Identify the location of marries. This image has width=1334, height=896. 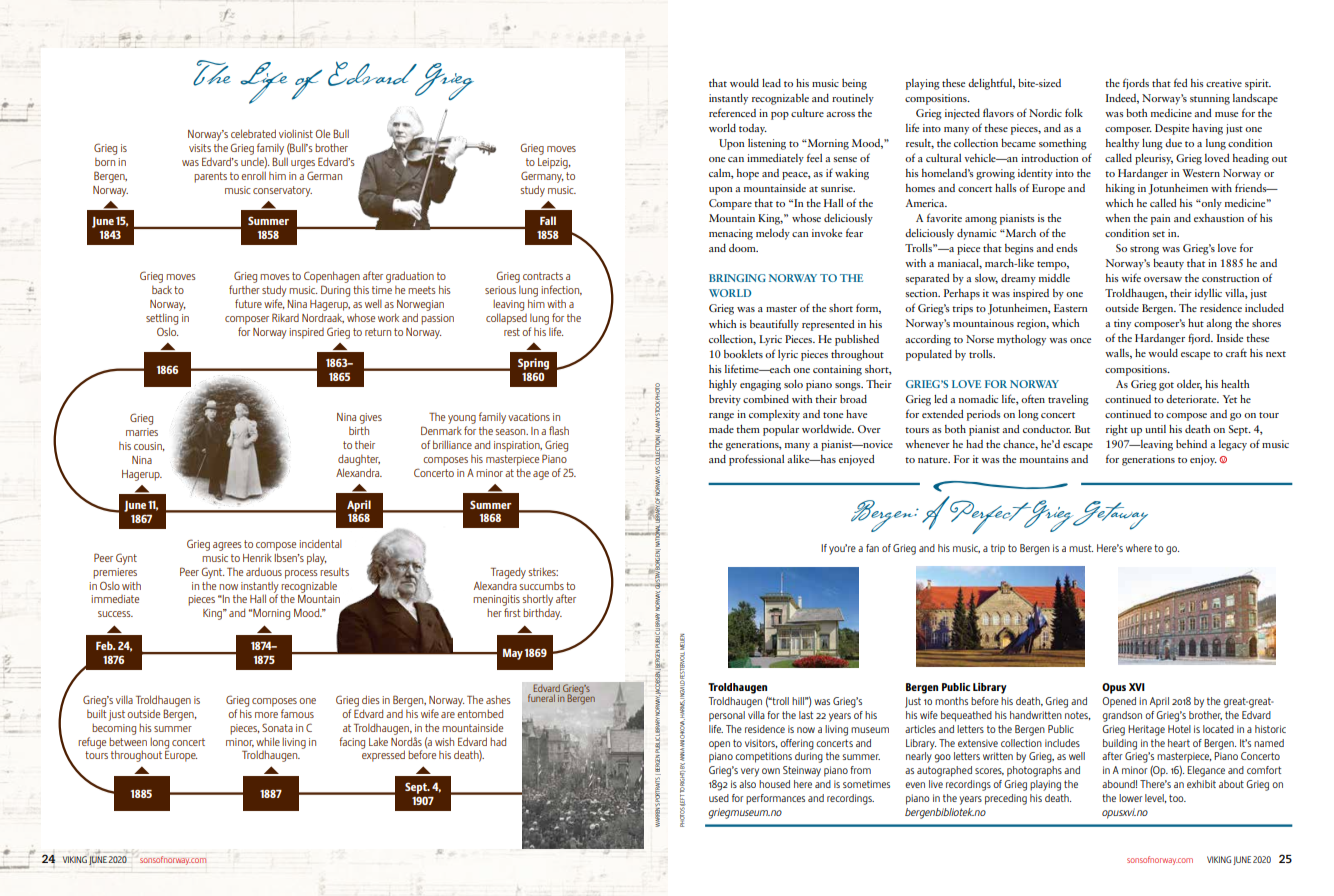
(142, 432).
